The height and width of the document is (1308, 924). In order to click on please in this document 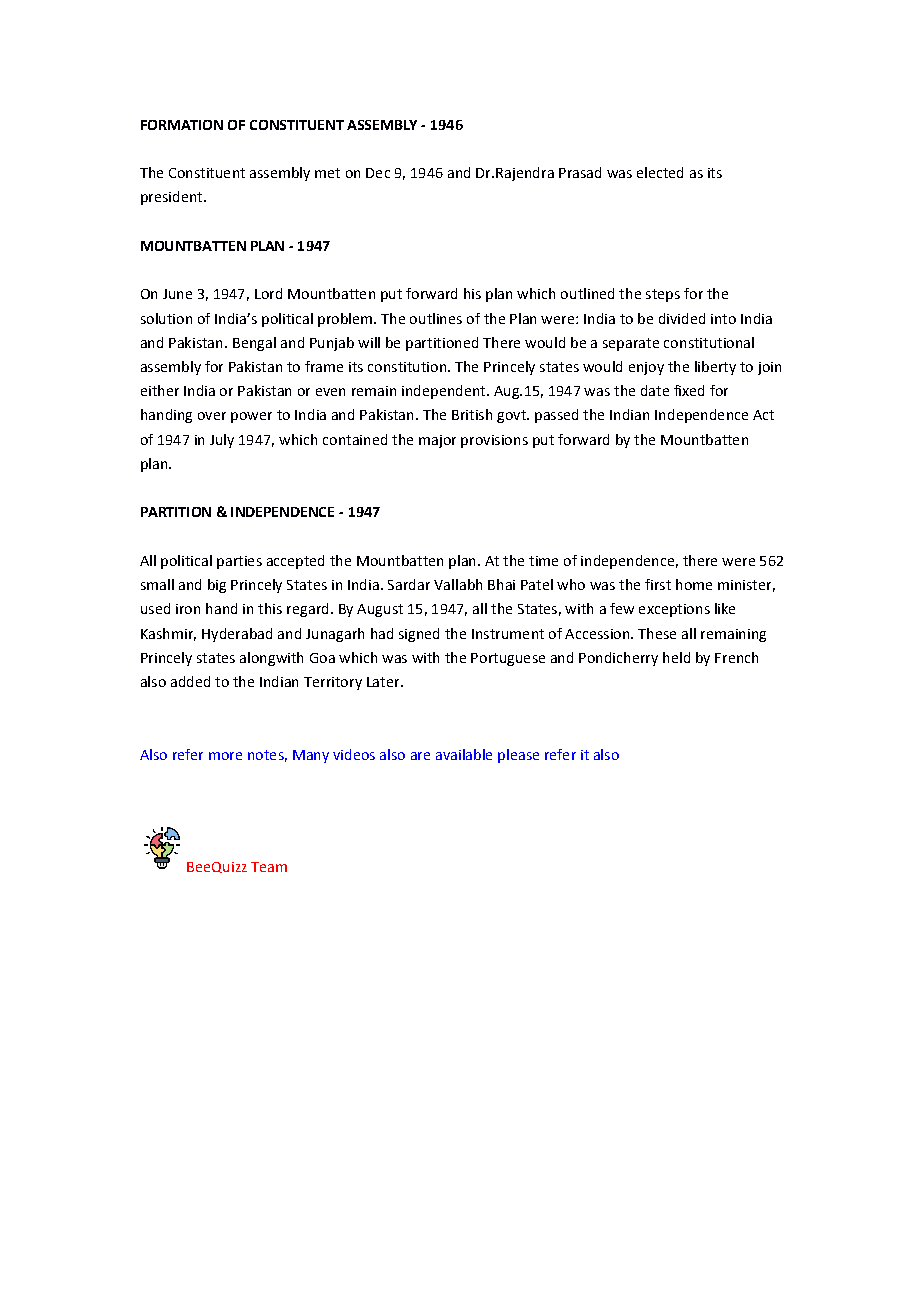, I will do `click(518, 756)`.
